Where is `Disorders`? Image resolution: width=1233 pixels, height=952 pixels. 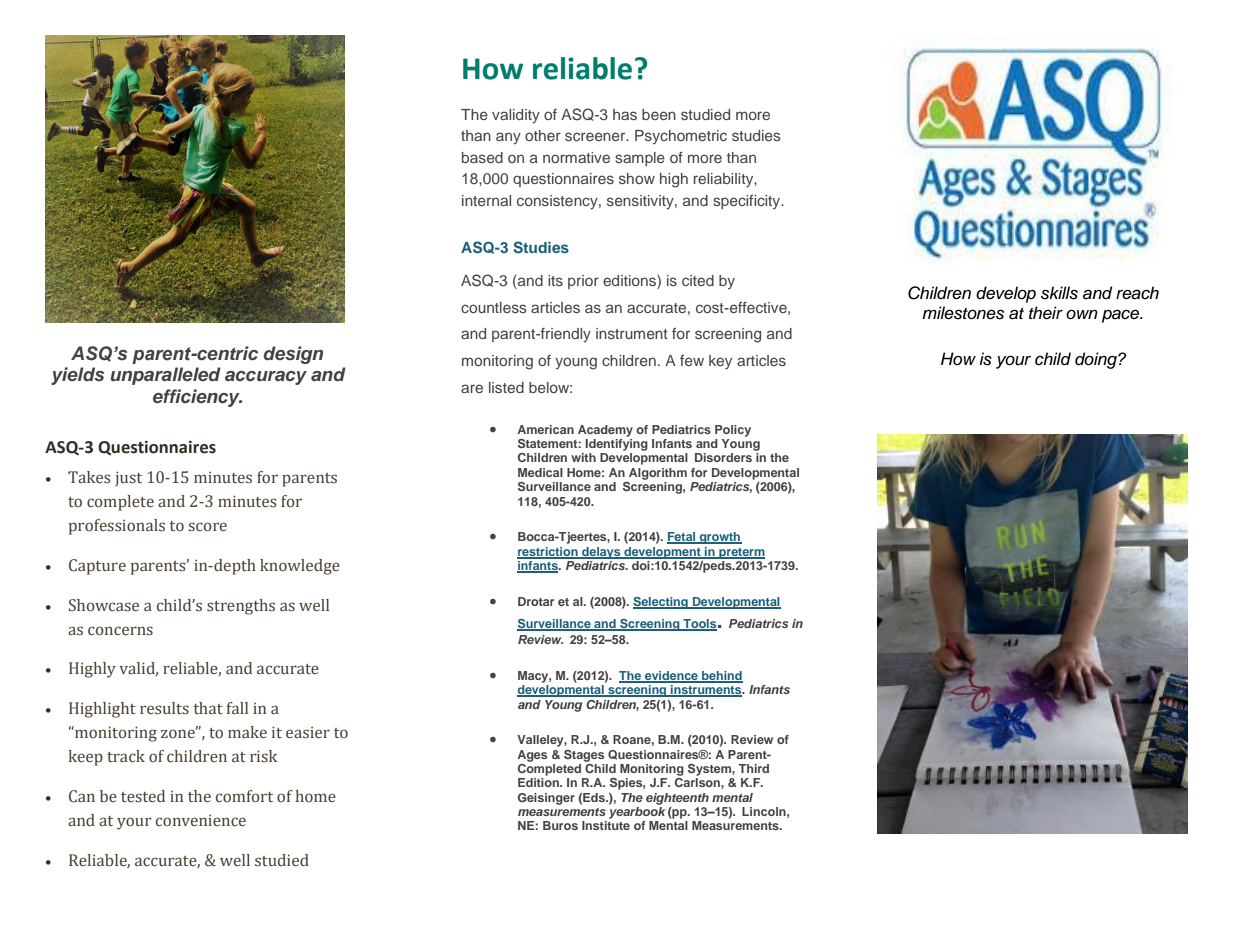 Disorders is located at coordinates (723, 457).
